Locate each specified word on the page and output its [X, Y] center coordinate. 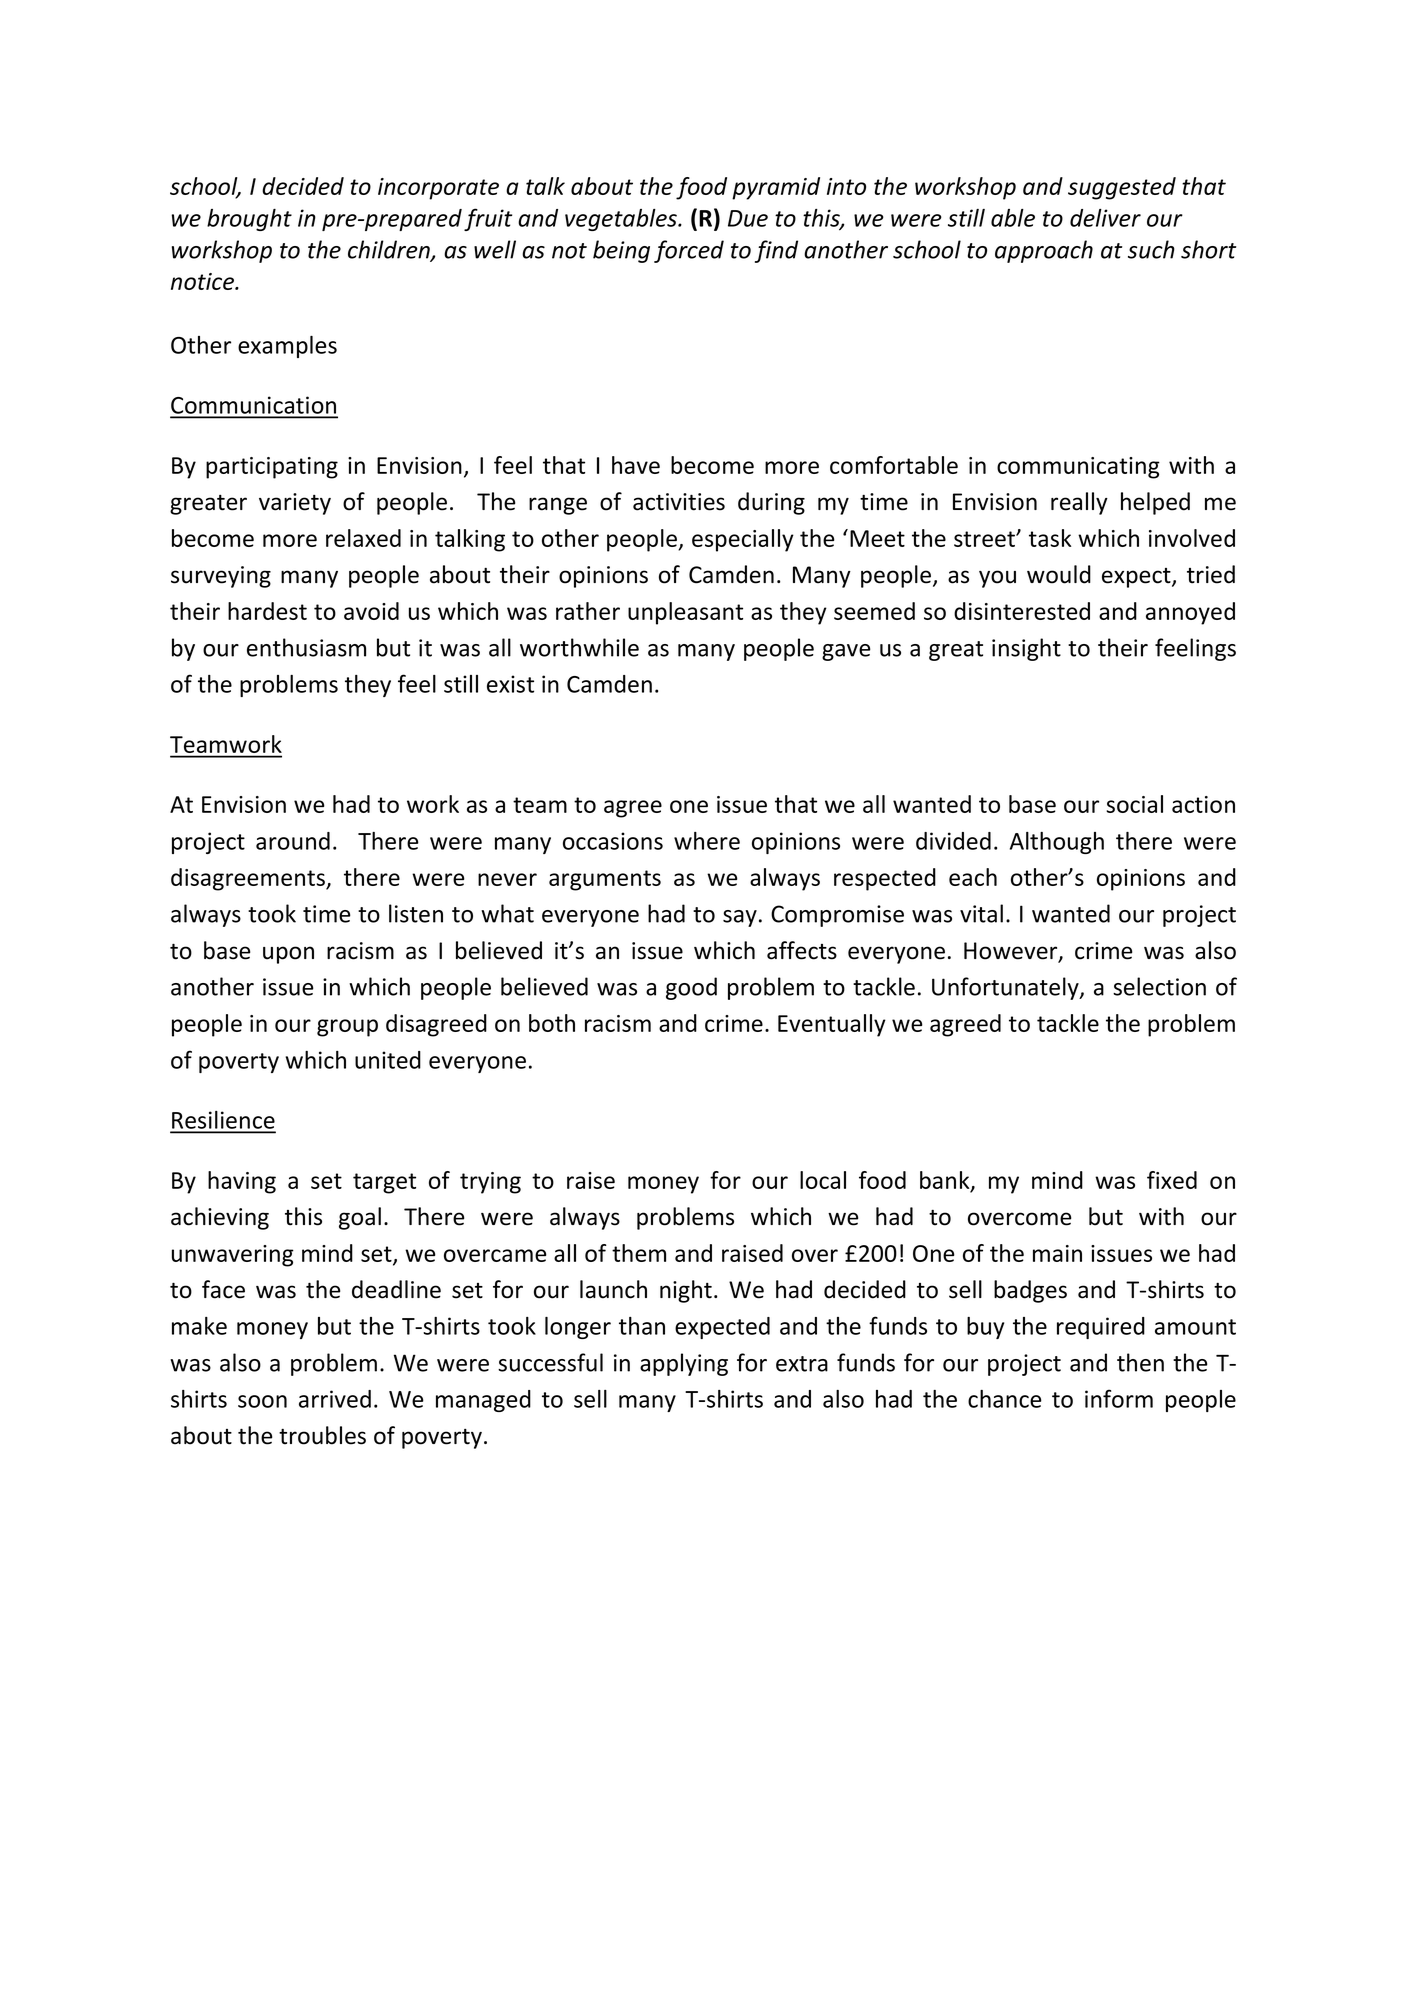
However [1012, 952]
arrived [335, 1399]
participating [272, 468]
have [636, 465]
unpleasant [685, 613]
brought [249, 220]
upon [288, 955]
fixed [1172, 1180]
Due [748, 218]
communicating [1078, 468]
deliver [1105, 218]
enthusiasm [306, 647]
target [384, 1183]
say [740, 918]
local [823, 1180]
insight [1026, 649]
